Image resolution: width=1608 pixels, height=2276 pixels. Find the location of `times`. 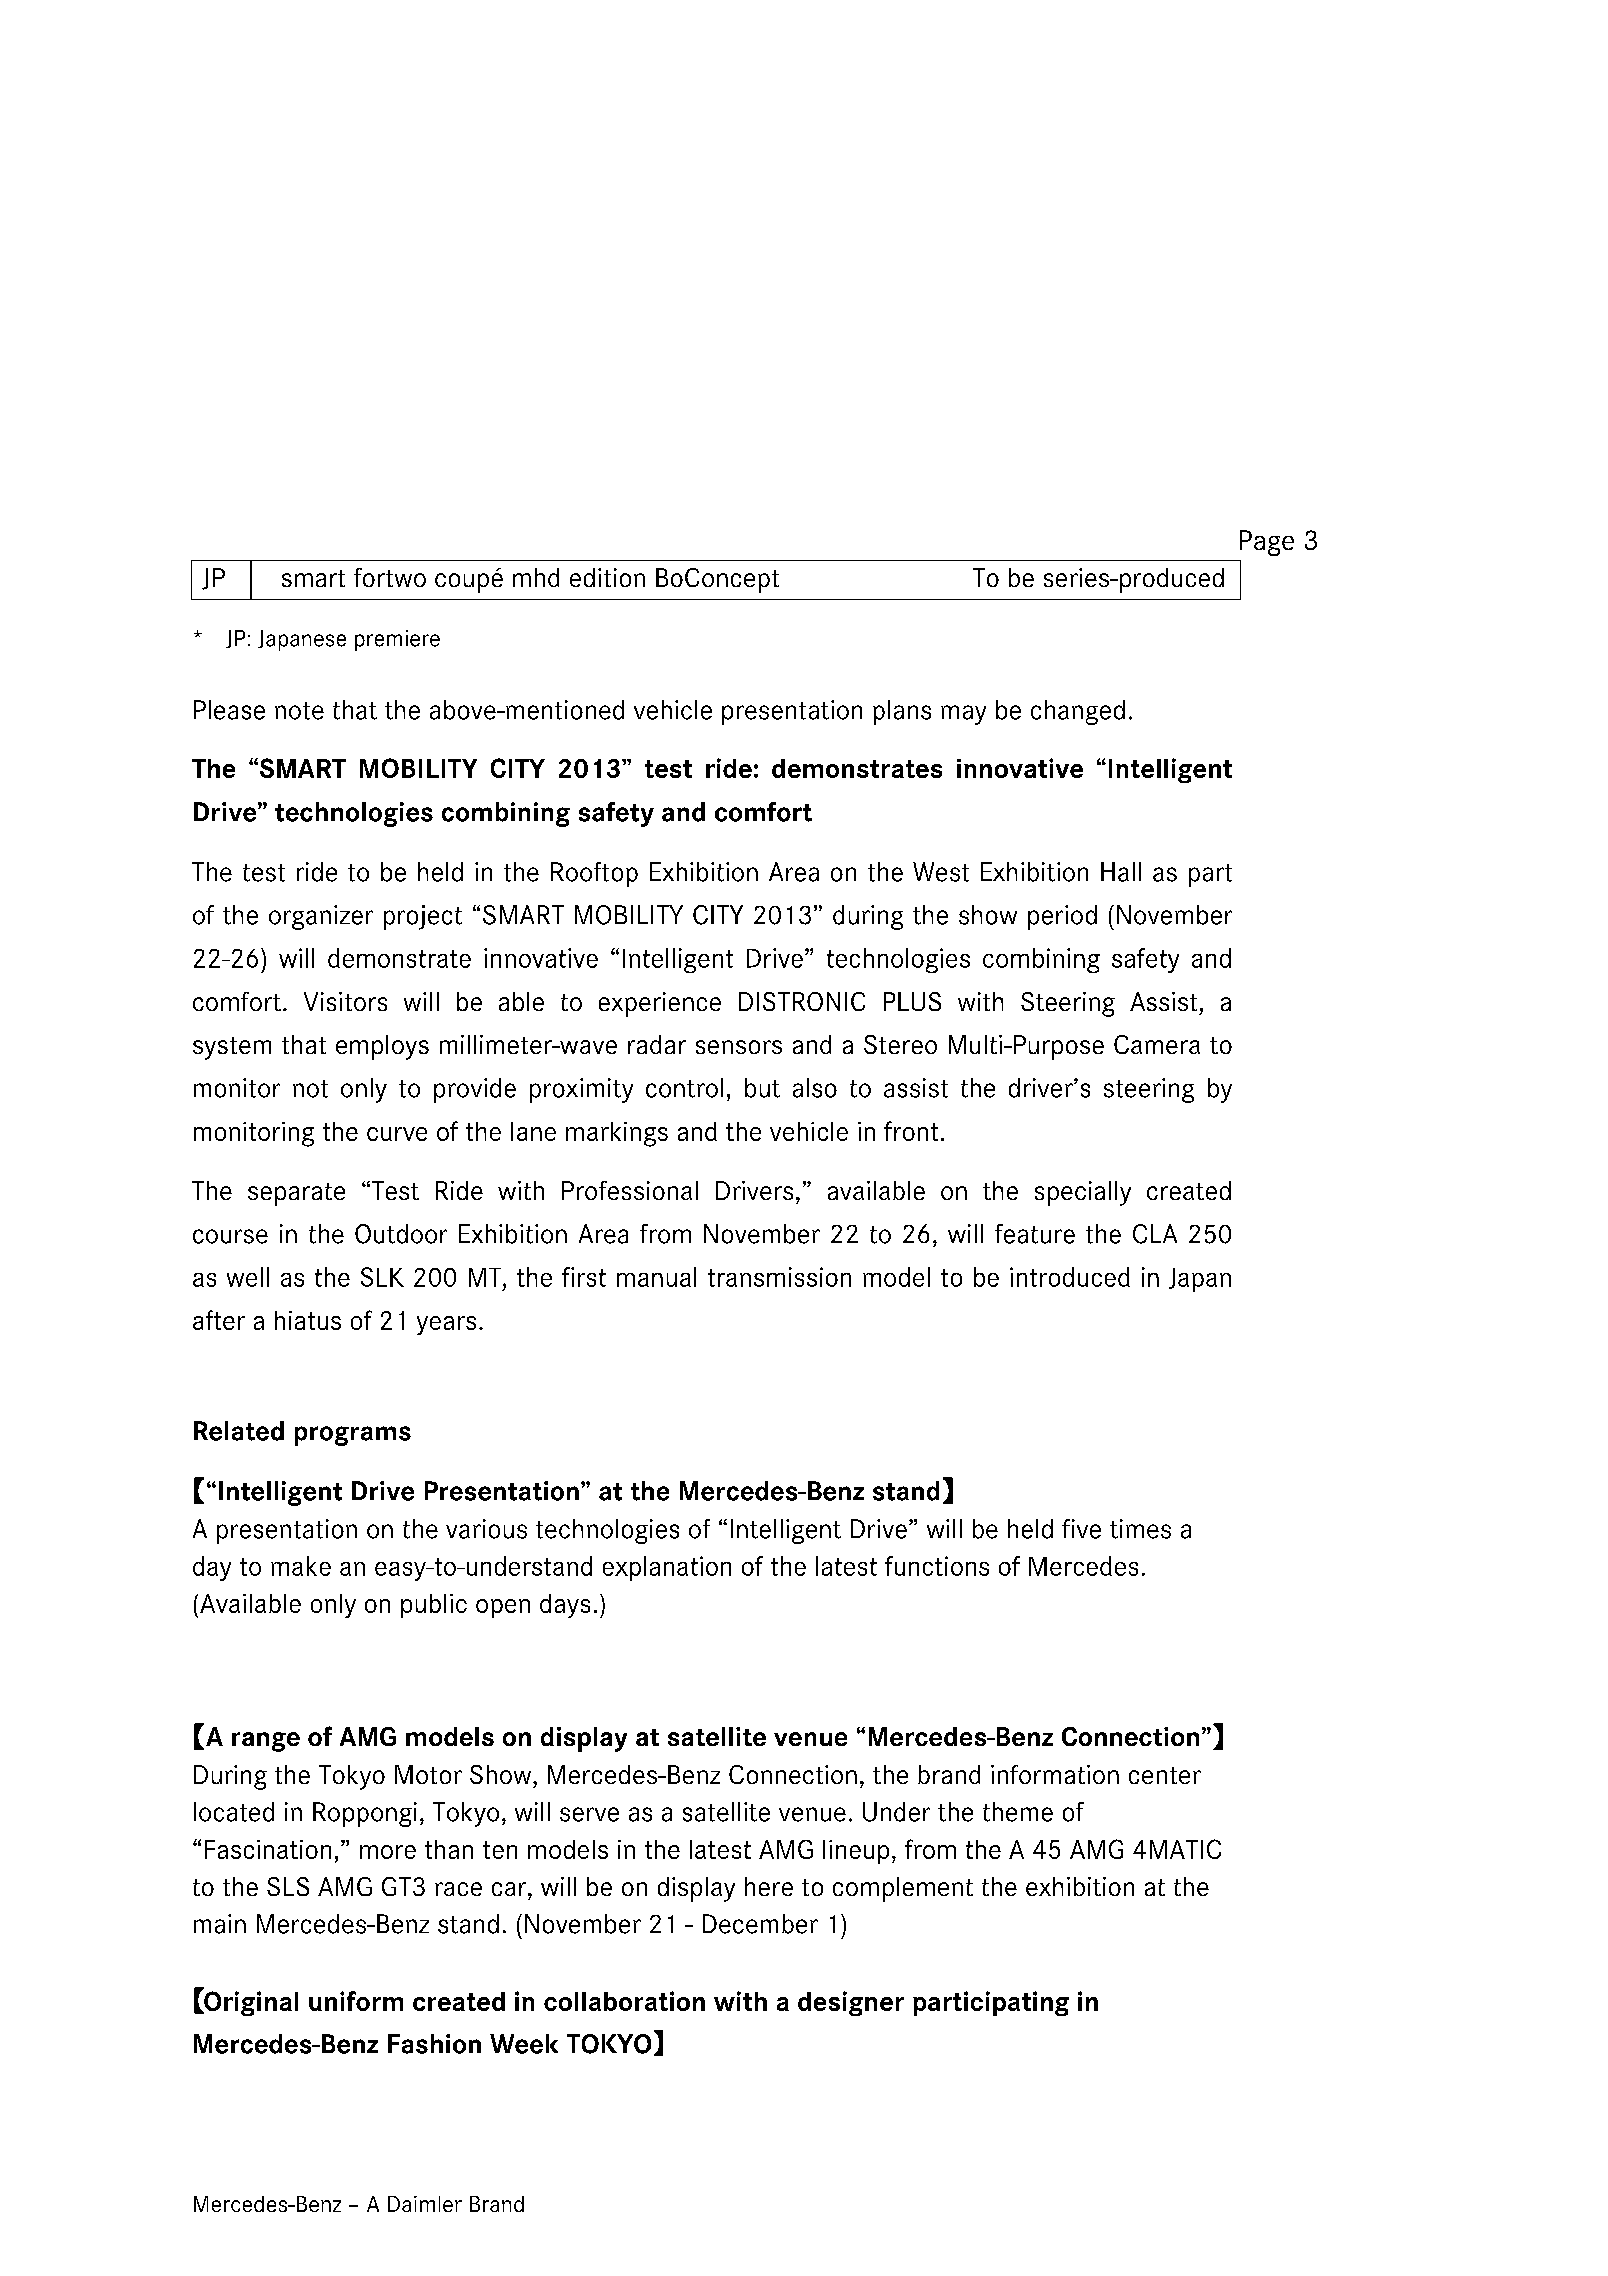

times is located at coordinates (1140, 1529).
